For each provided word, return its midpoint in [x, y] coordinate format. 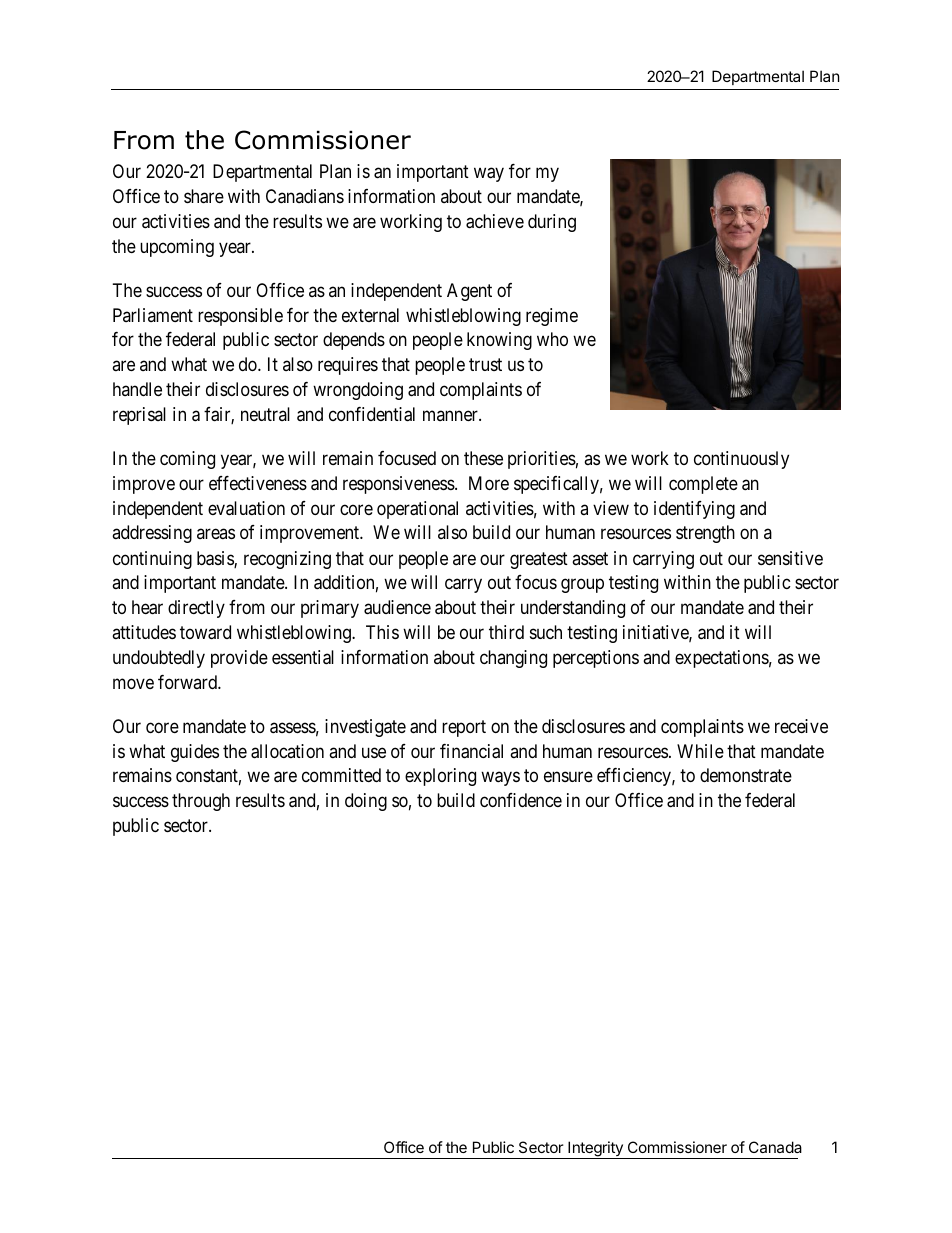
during [552, 223]
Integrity [595, 1150]
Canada [775, 1147]
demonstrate [746, 775]
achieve [495, 221]
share [204, 196]
